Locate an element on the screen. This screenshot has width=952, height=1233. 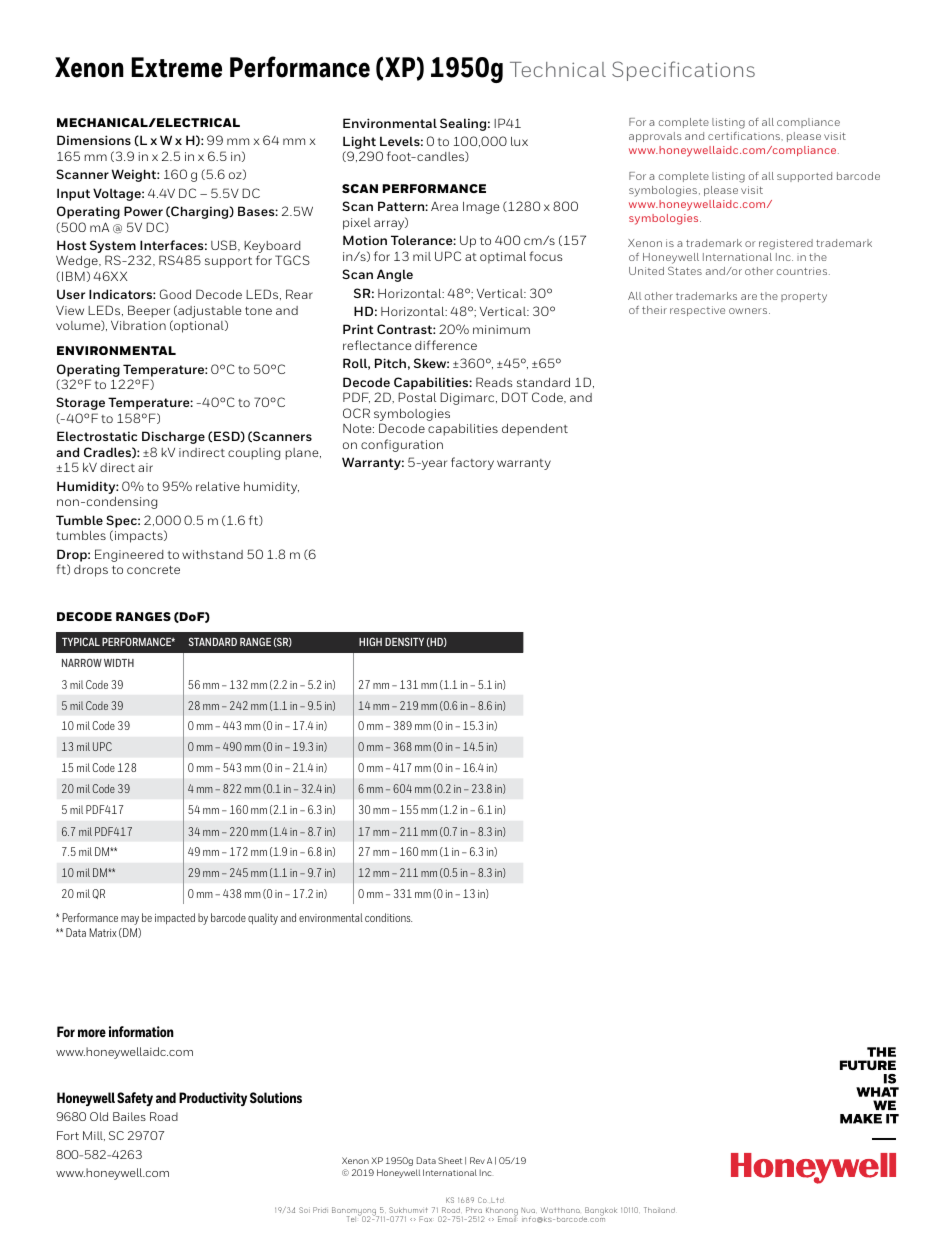
Light is located at coordinates (359, 144).
